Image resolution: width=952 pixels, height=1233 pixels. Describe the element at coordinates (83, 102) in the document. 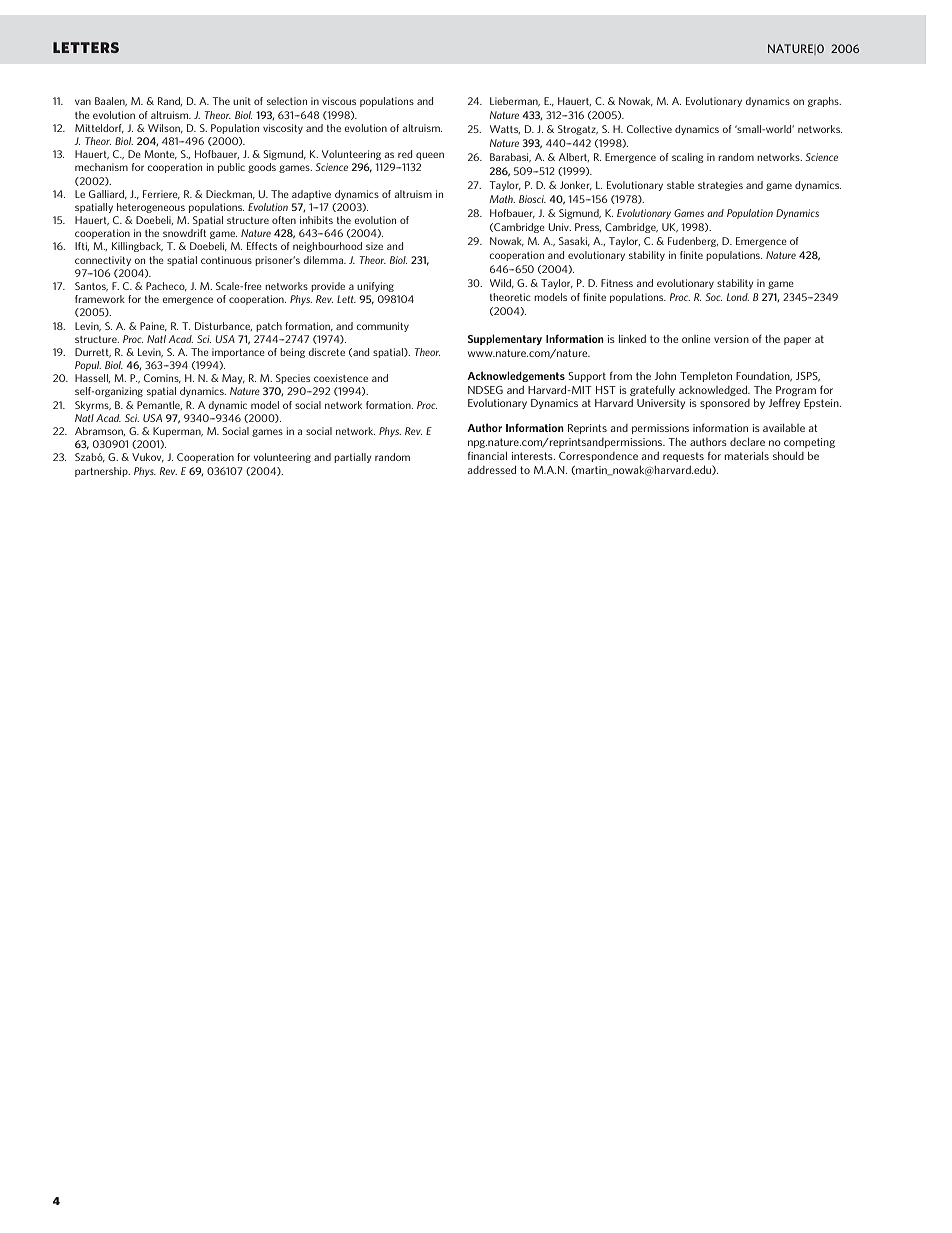

I see `van` at that location.
